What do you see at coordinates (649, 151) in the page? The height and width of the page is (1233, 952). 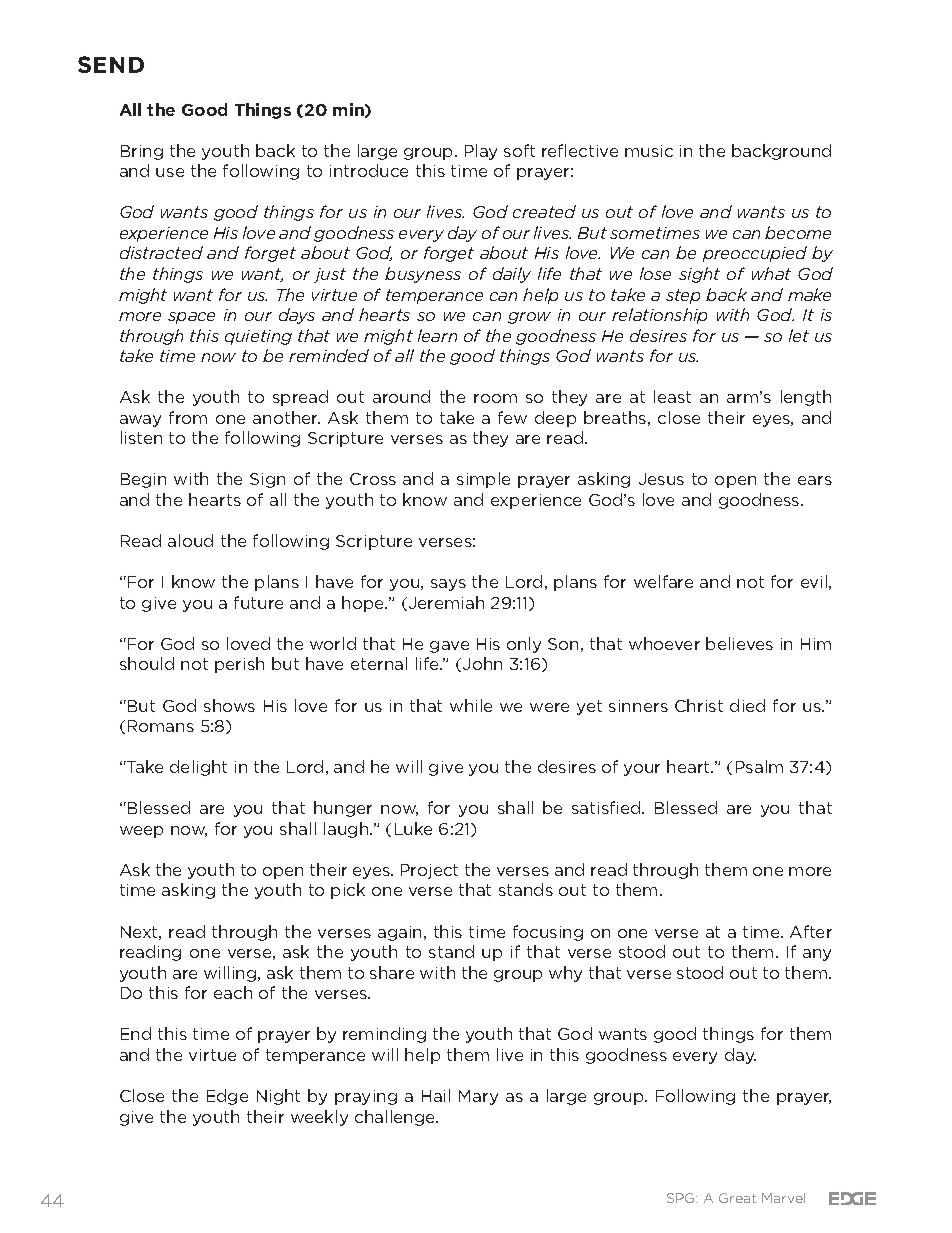 I see `music` at bounding box center [649, 151].
